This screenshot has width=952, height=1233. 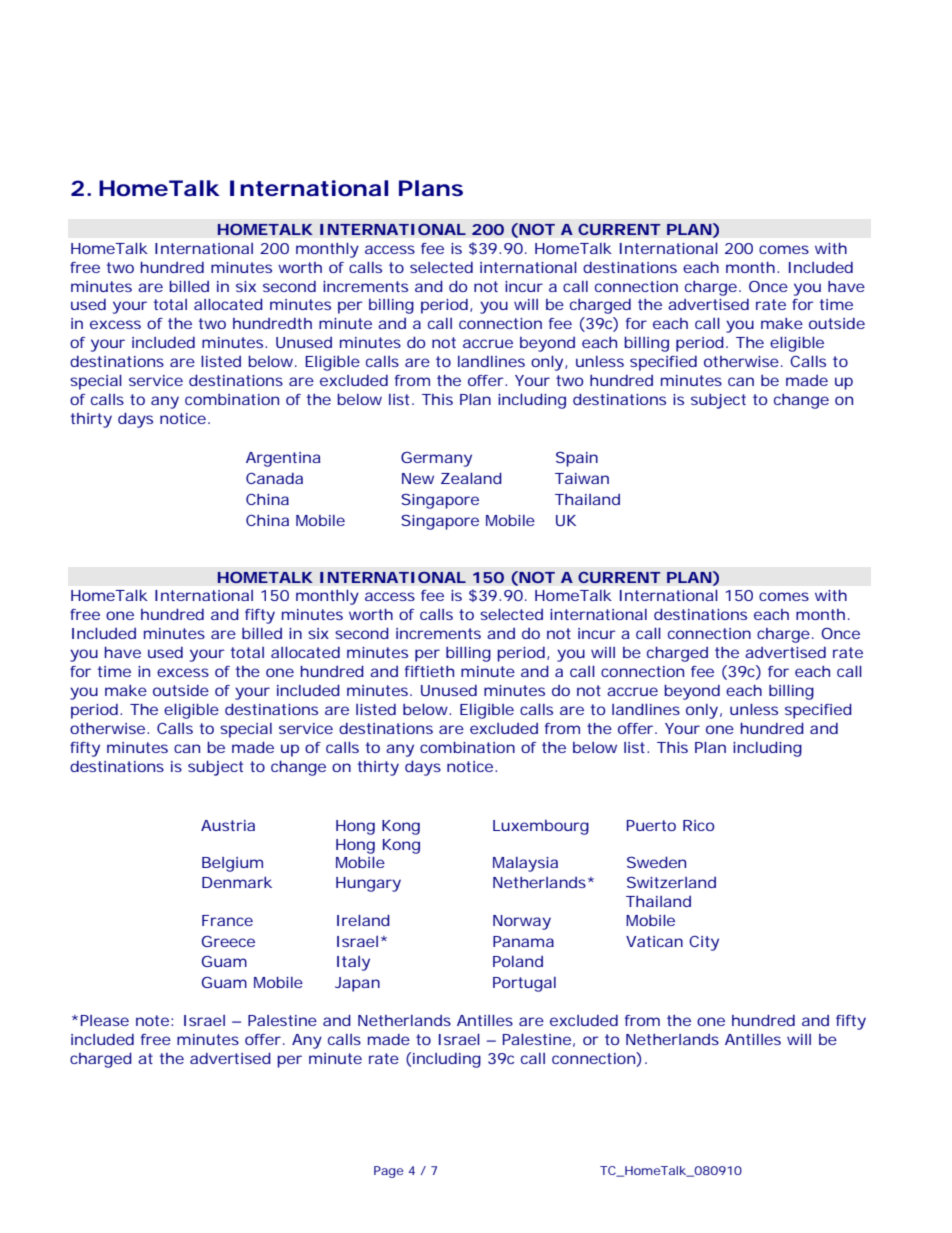 What do you see at coordinates (228, 825) in the screenshot?
I see `Austria` at bounding box center [228, 825].
